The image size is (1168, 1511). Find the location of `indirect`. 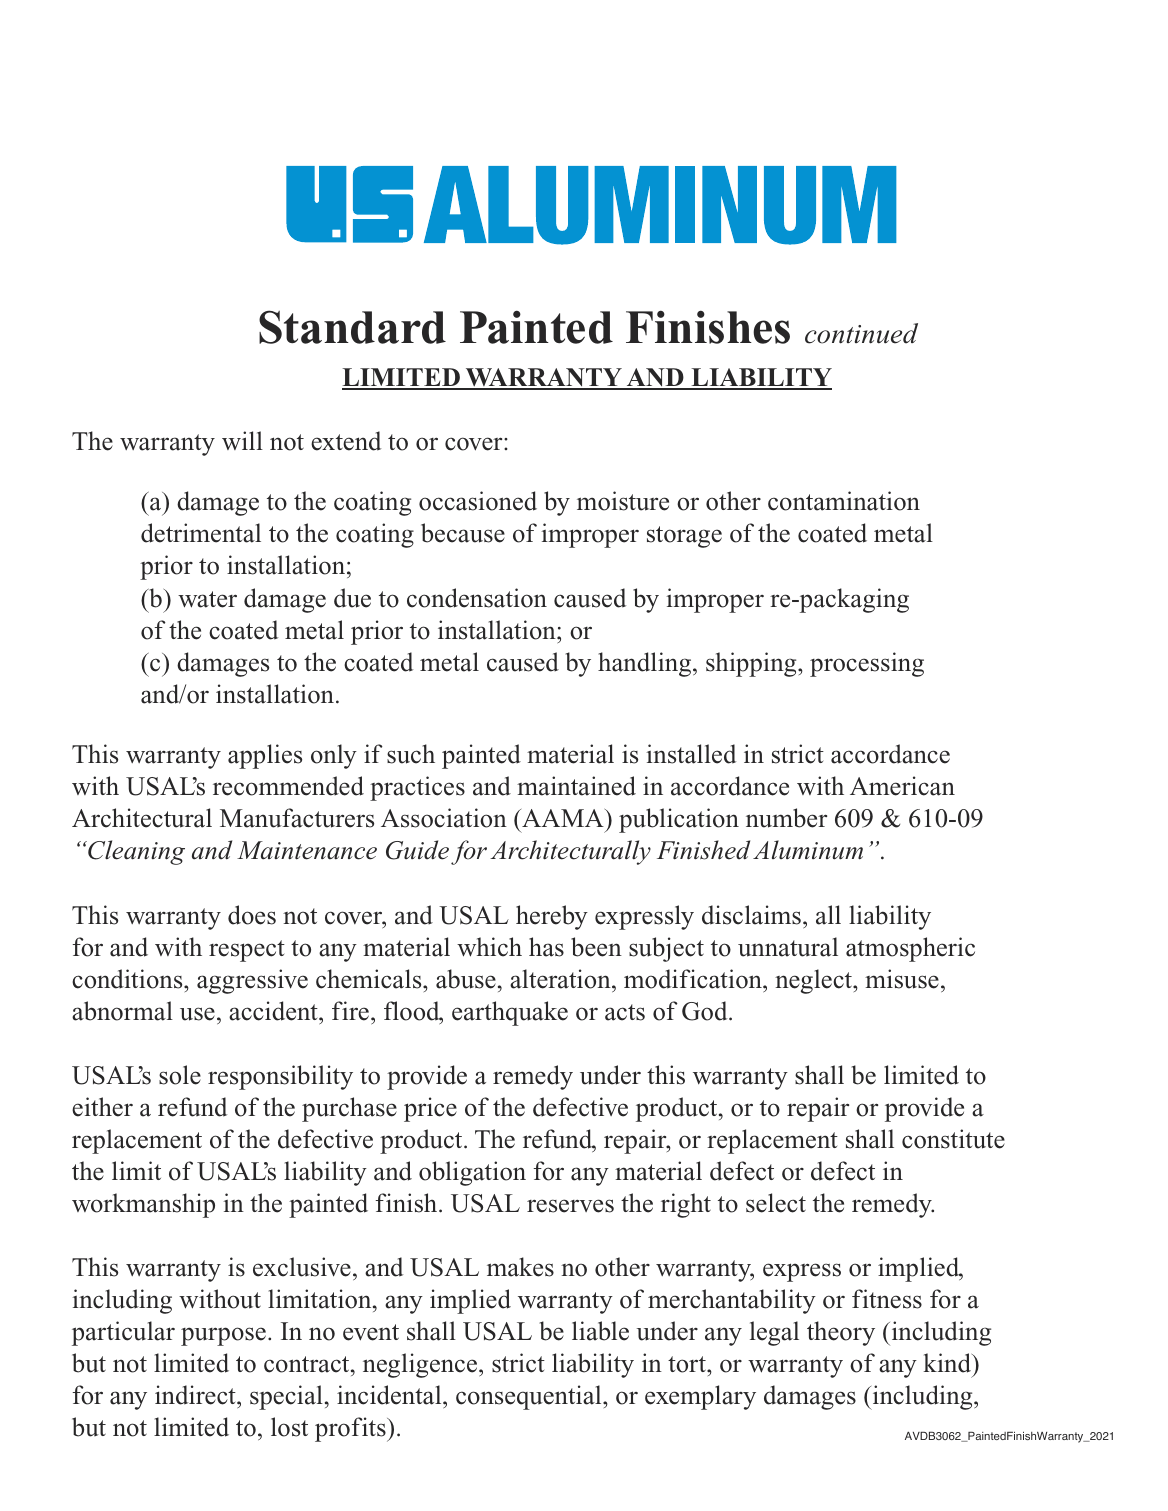

indirect is located at coordinates (196, 1396).
